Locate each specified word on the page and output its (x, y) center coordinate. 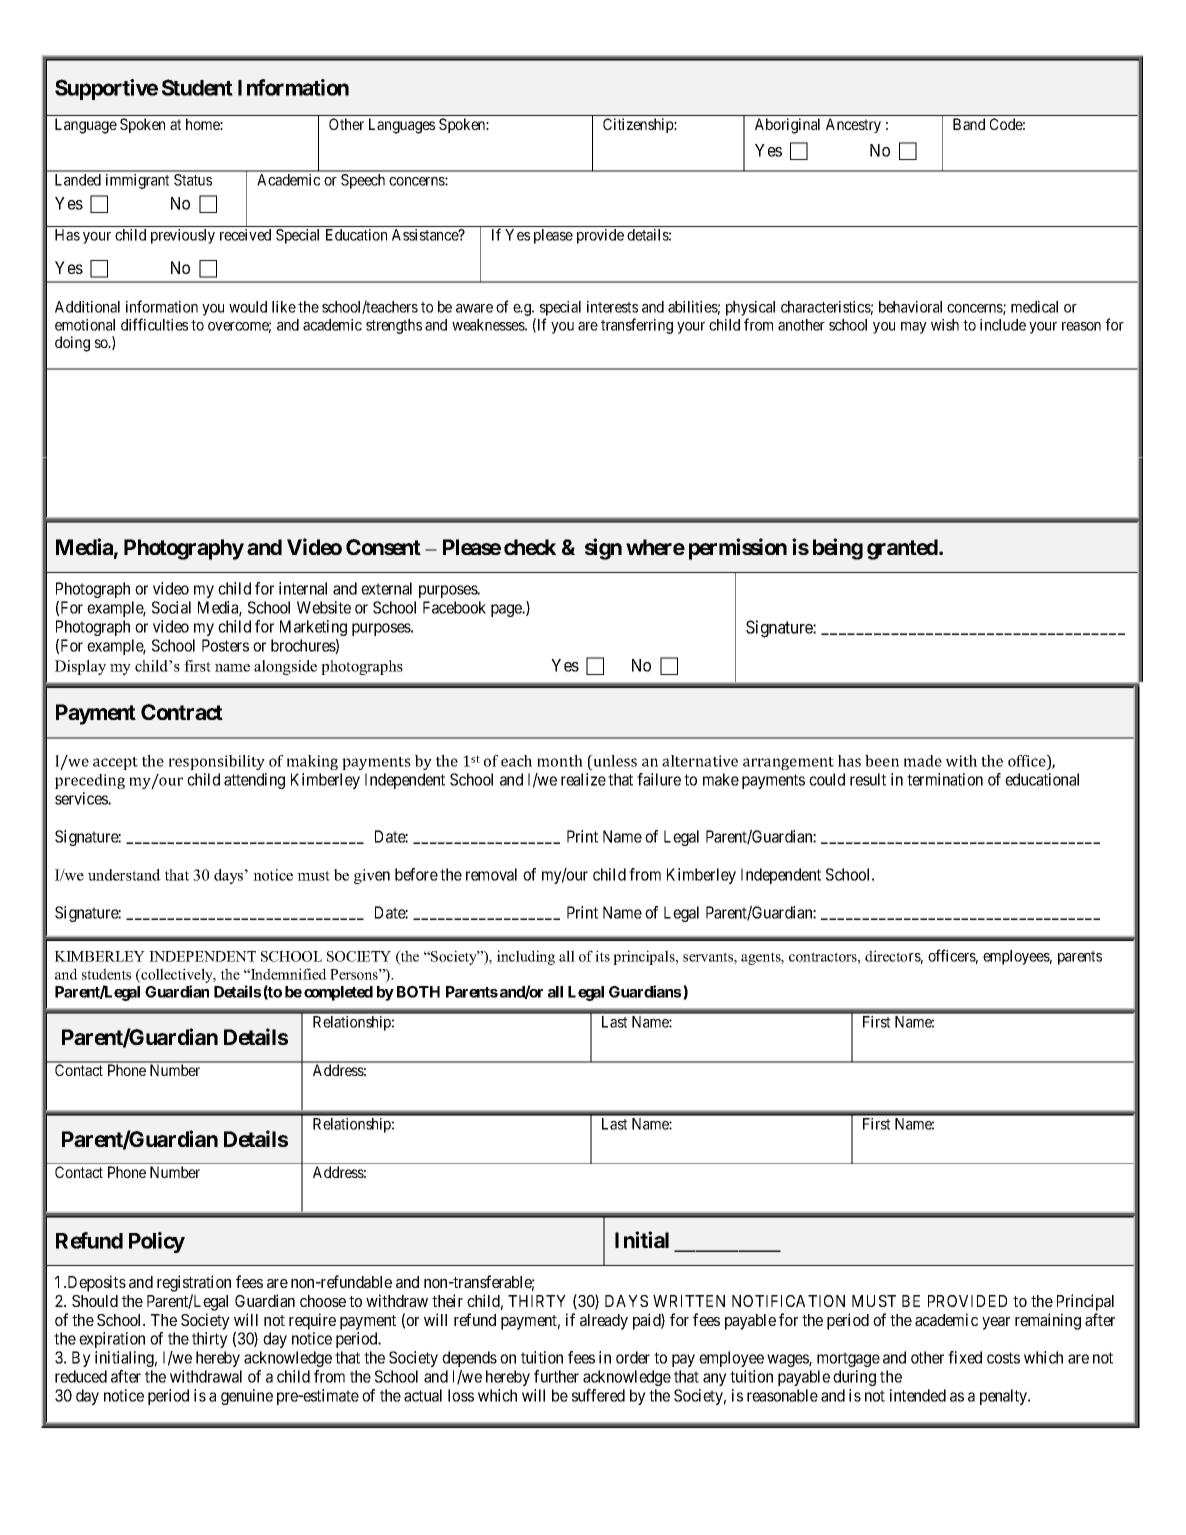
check (530, 547)
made (923, 761)
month (560, 761)
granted (903, 549)
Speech (363, 181)
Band (969, 124)
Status (193, 180)
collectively (177, 977)
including (526, 957)
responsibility (217, 762)
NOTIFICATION (788, 1301)
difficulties (154, 324)
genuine (247, 1397)
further (556, 1376)
